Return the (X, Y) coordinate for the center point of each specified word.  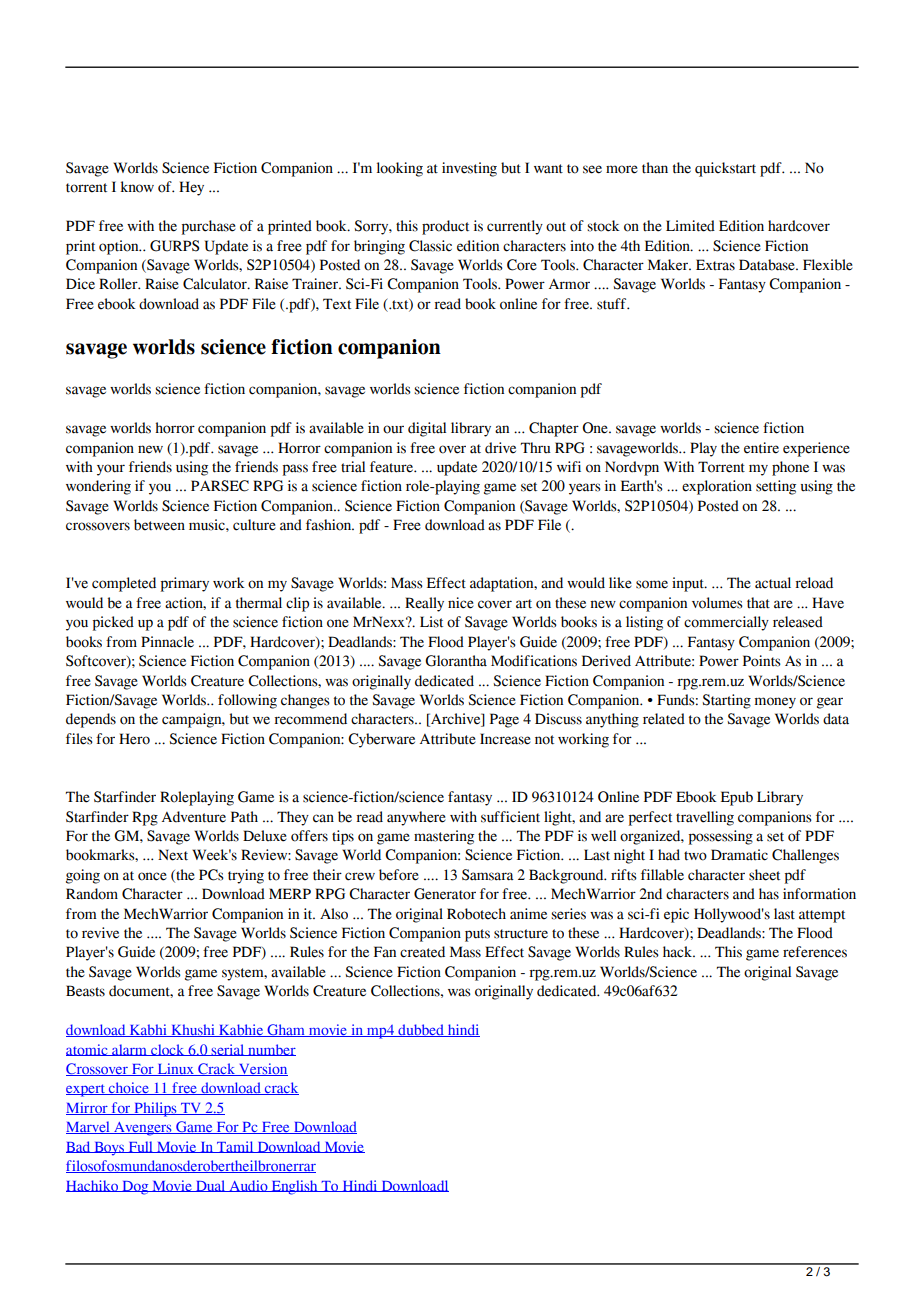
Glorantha (456, 661)
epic (676, 915)
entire (761, 448)
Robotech (476, 914)
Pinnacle (167, 642)
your (111, 470)
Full (140, 1147)
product (445, 227)
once (152, 876)
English (294, 1187)
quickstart (725, 169)
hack (678, 952)
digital (427, 429)
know (137, 187)
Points (762, 661)
